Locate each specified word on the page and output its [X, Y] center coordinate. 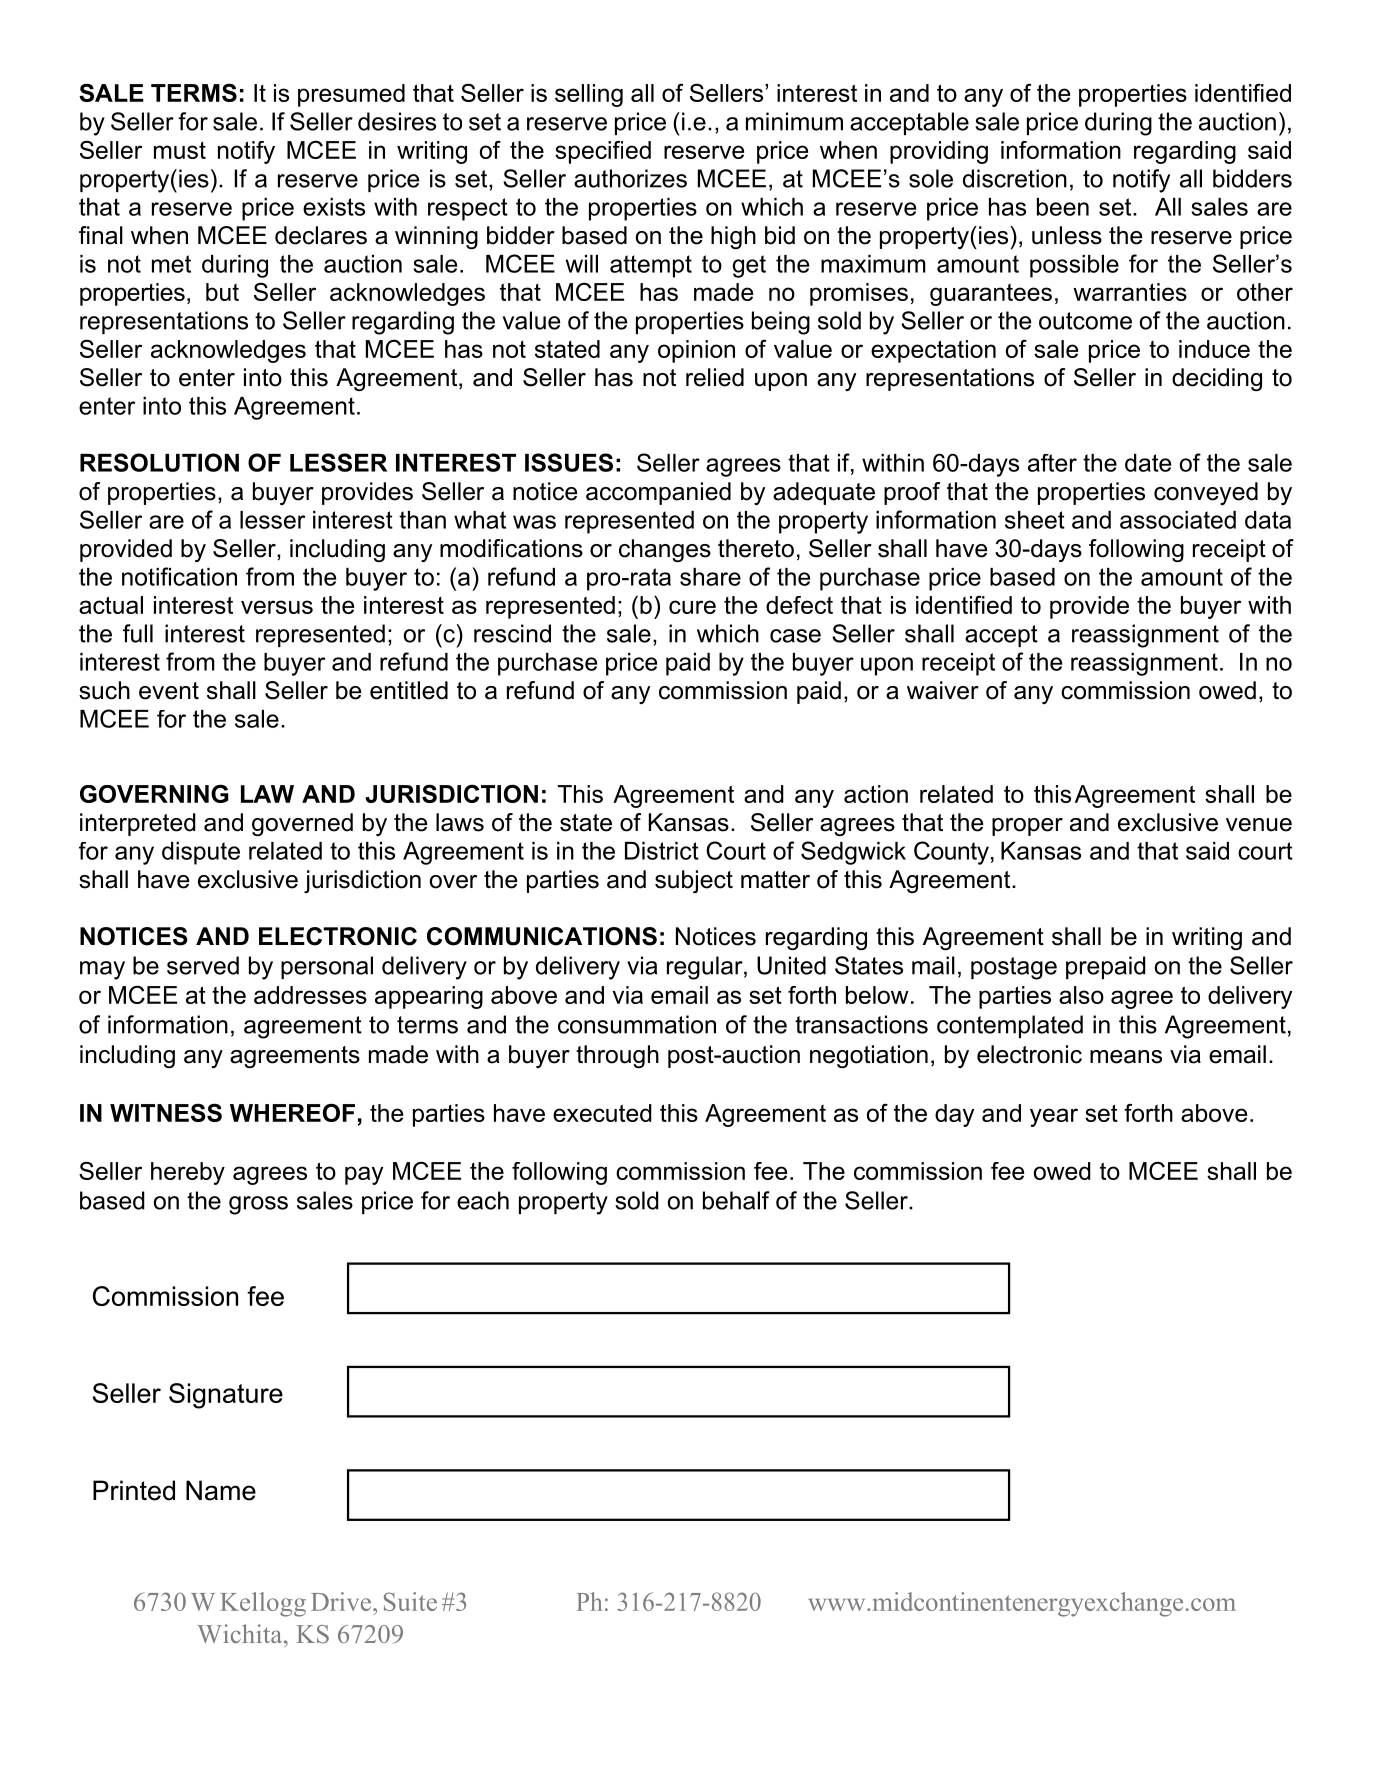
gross [258, 1205]
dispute [201, 853]
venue [1259, 825]
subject [694, 881]
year [1054, 1117]
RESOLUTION [159, 462]
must [180, 150]
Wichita [241, 1633]
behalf [736, 1200]
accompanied [658, 493]
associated [1178, 520]
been [1063, 207]
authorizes [630, 178]
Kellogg [263, 1604]
